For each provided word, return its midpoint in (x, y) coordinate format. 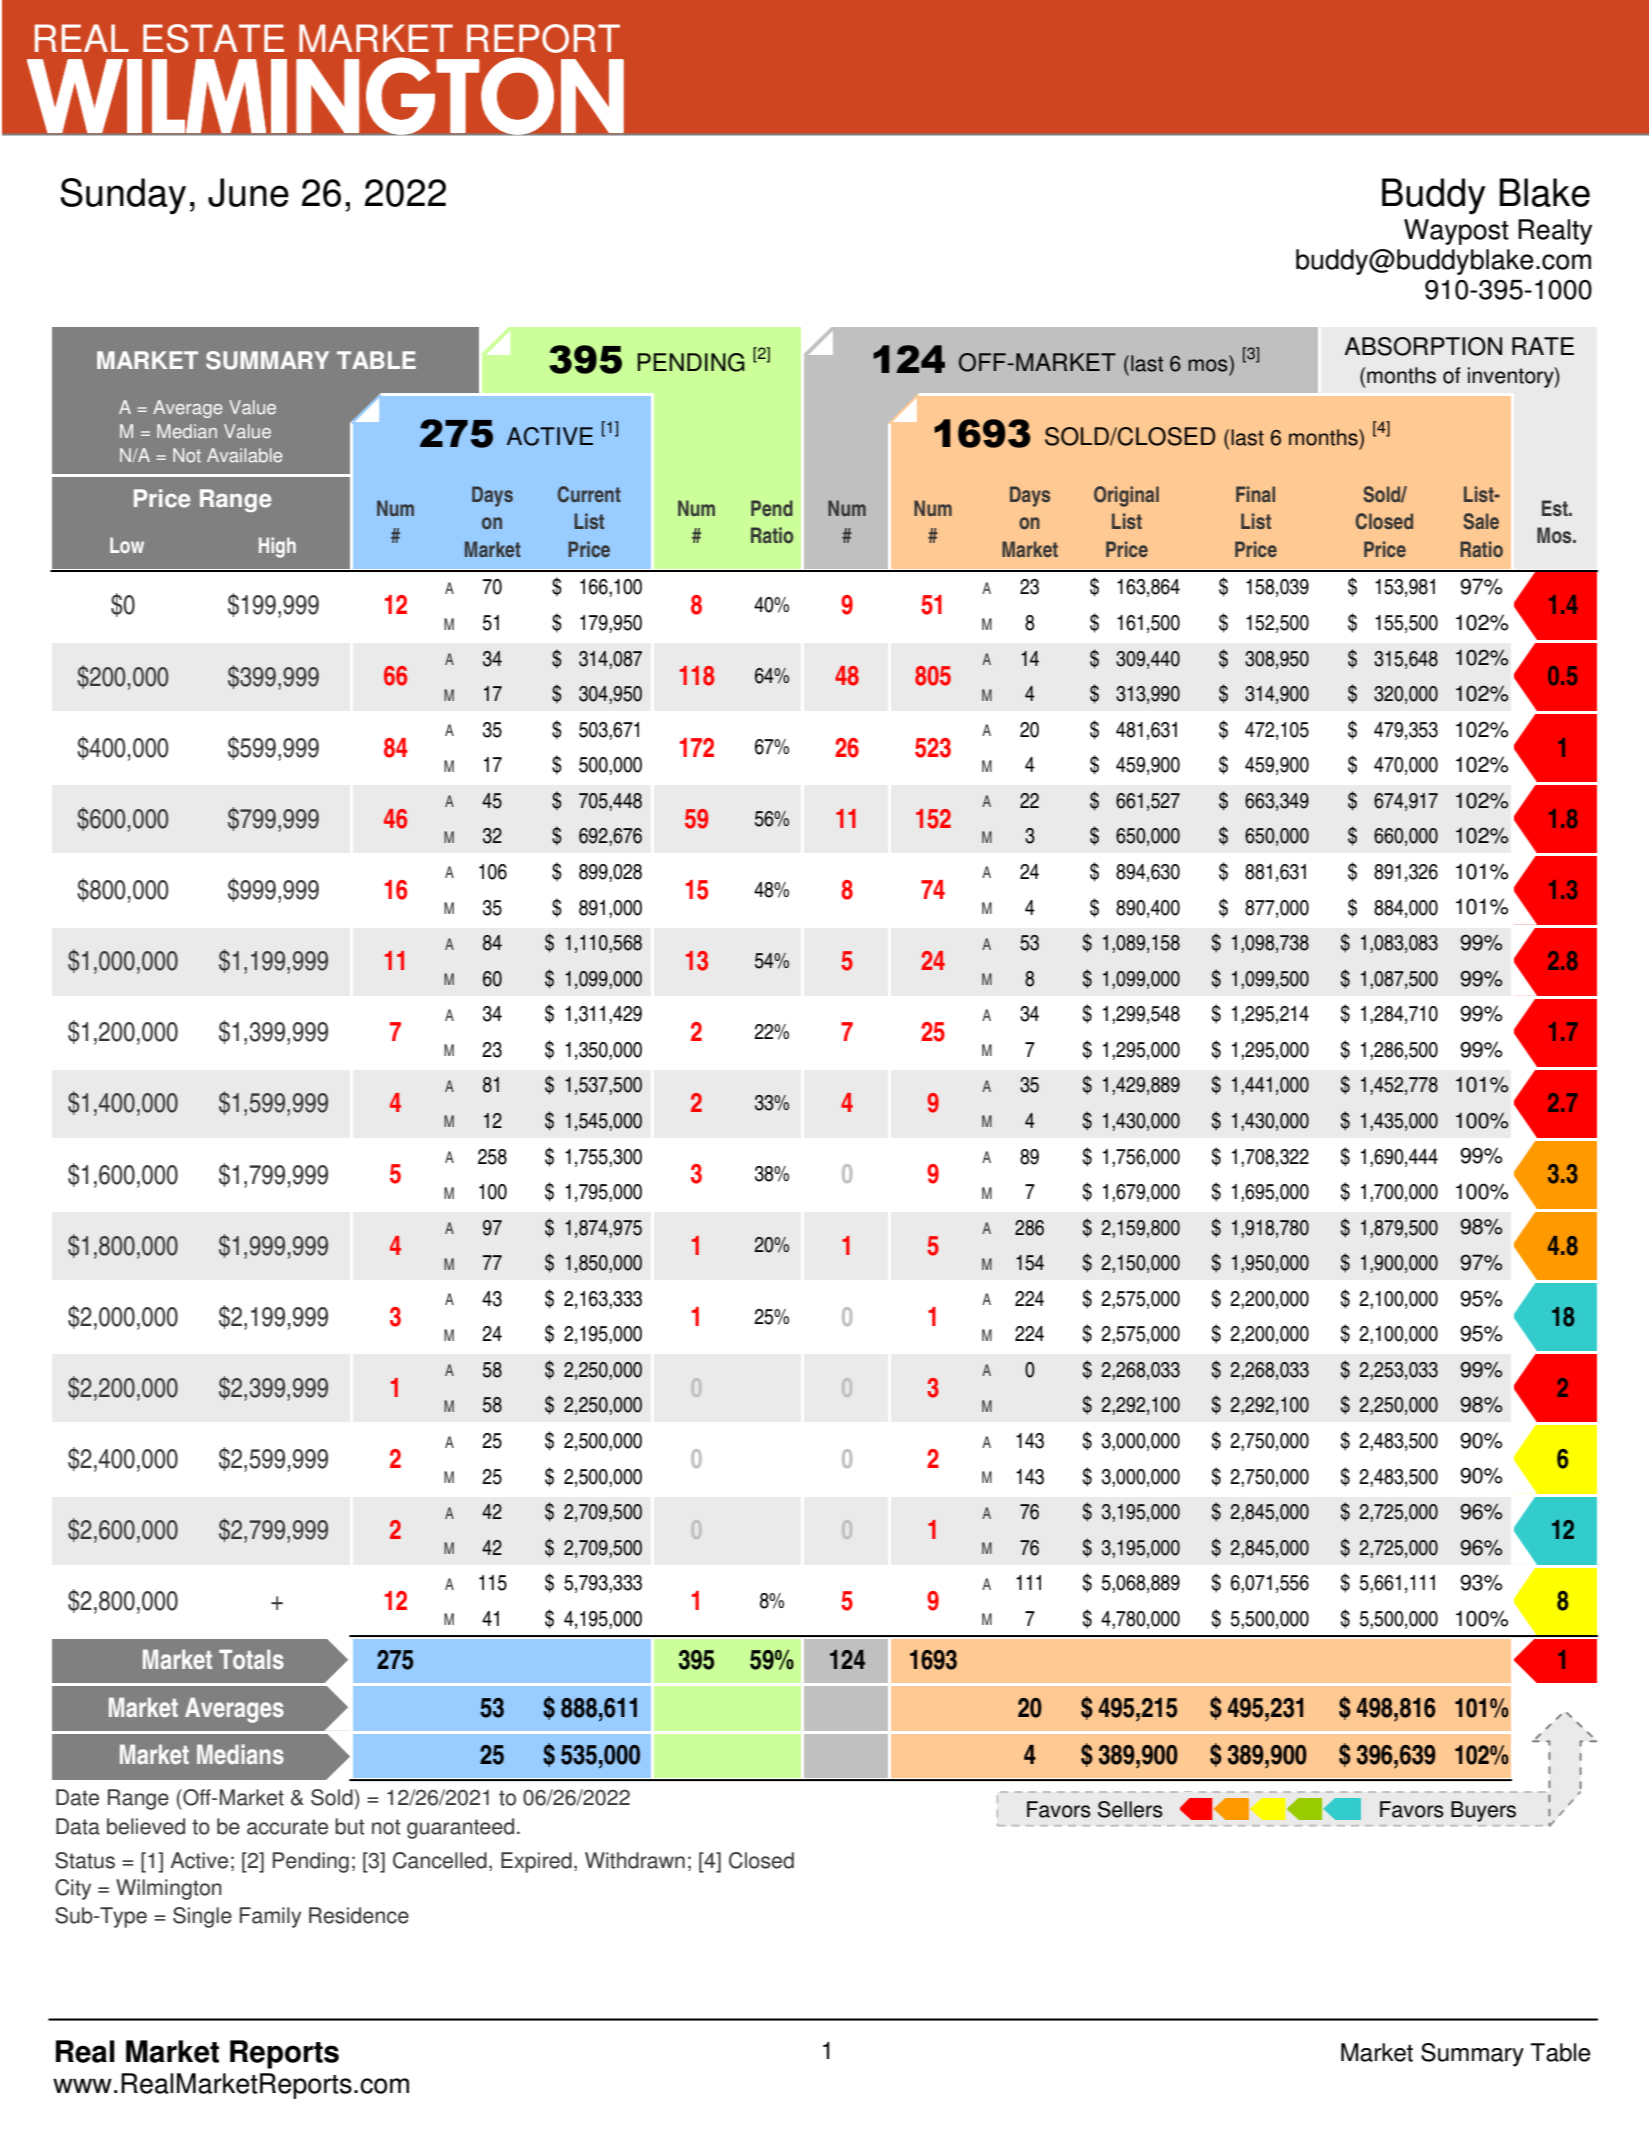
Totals (251, 1659)
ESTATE (213, 38)
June (248, 192)
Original (1126, 496)
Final (1255, 494)
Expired (536, 1862)
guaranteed (460, 1828)
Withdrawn (635, 1860)
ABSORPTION (1423, 346)
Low (127, 545)
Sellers (1130, 1809)
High (277, 547)
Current (589, 494)
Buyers (1483, 1811)
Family (270, 1917)
